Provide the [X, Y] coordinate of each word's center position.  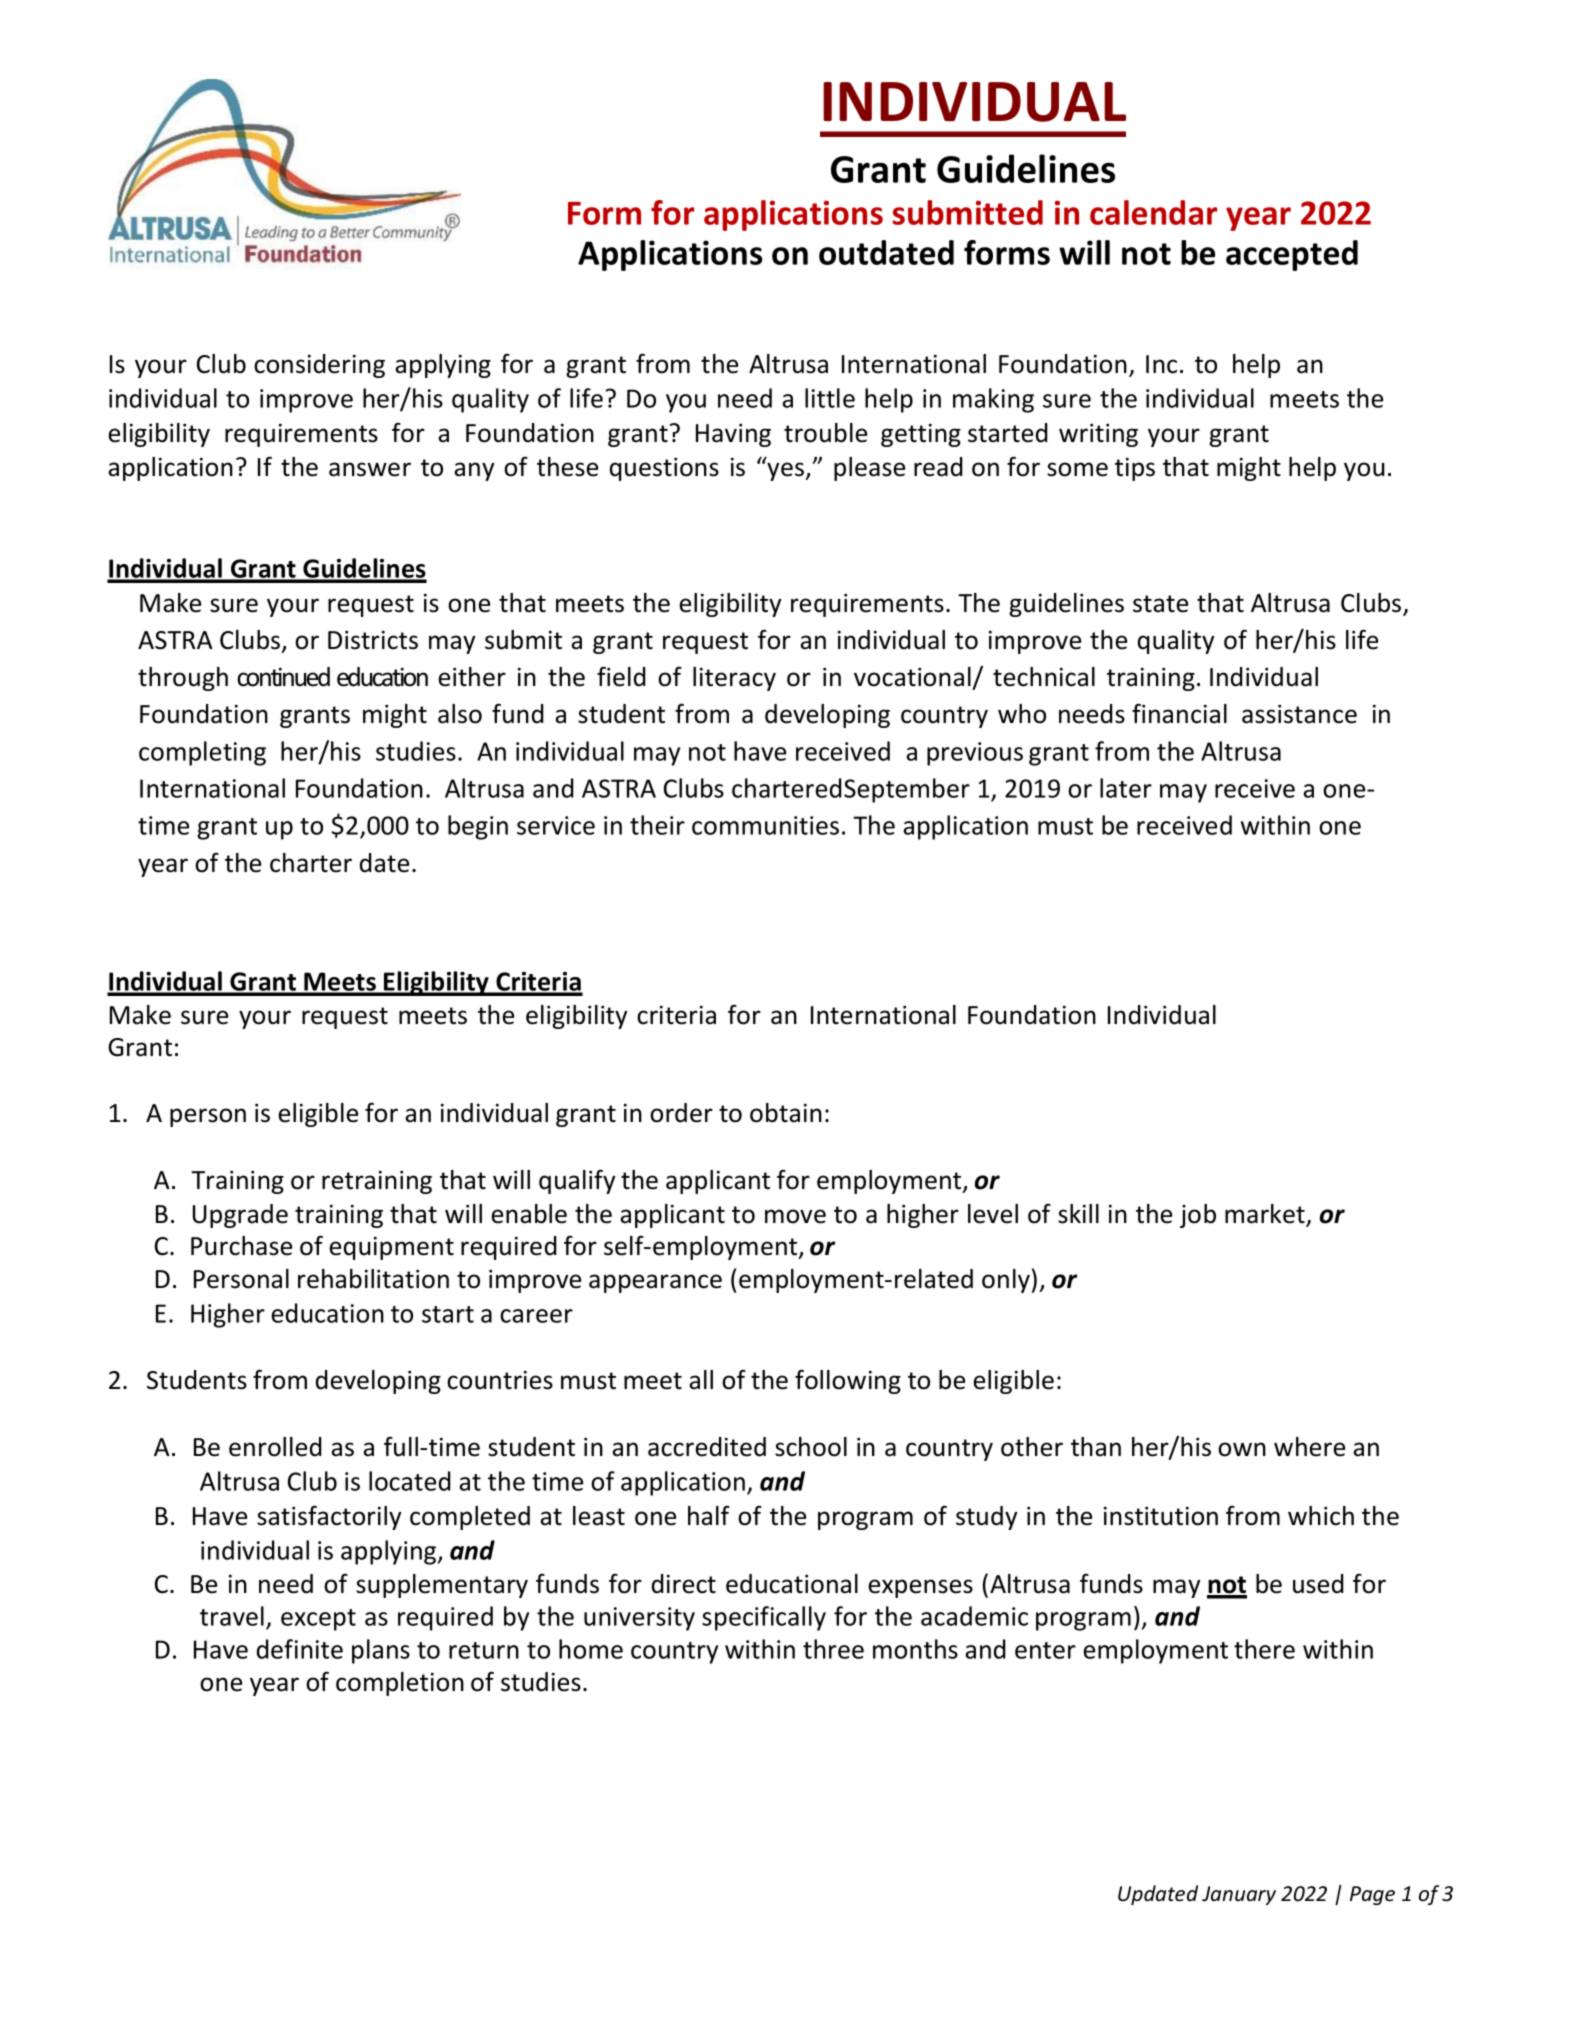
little [830, 398]
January [1239, 1895]
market [1266, 1215]
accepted [1292, 255]
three [833, 1649]
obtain [786, 1113]
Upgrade [240, 1216]
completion [400, 1684]
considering [319, 366]
